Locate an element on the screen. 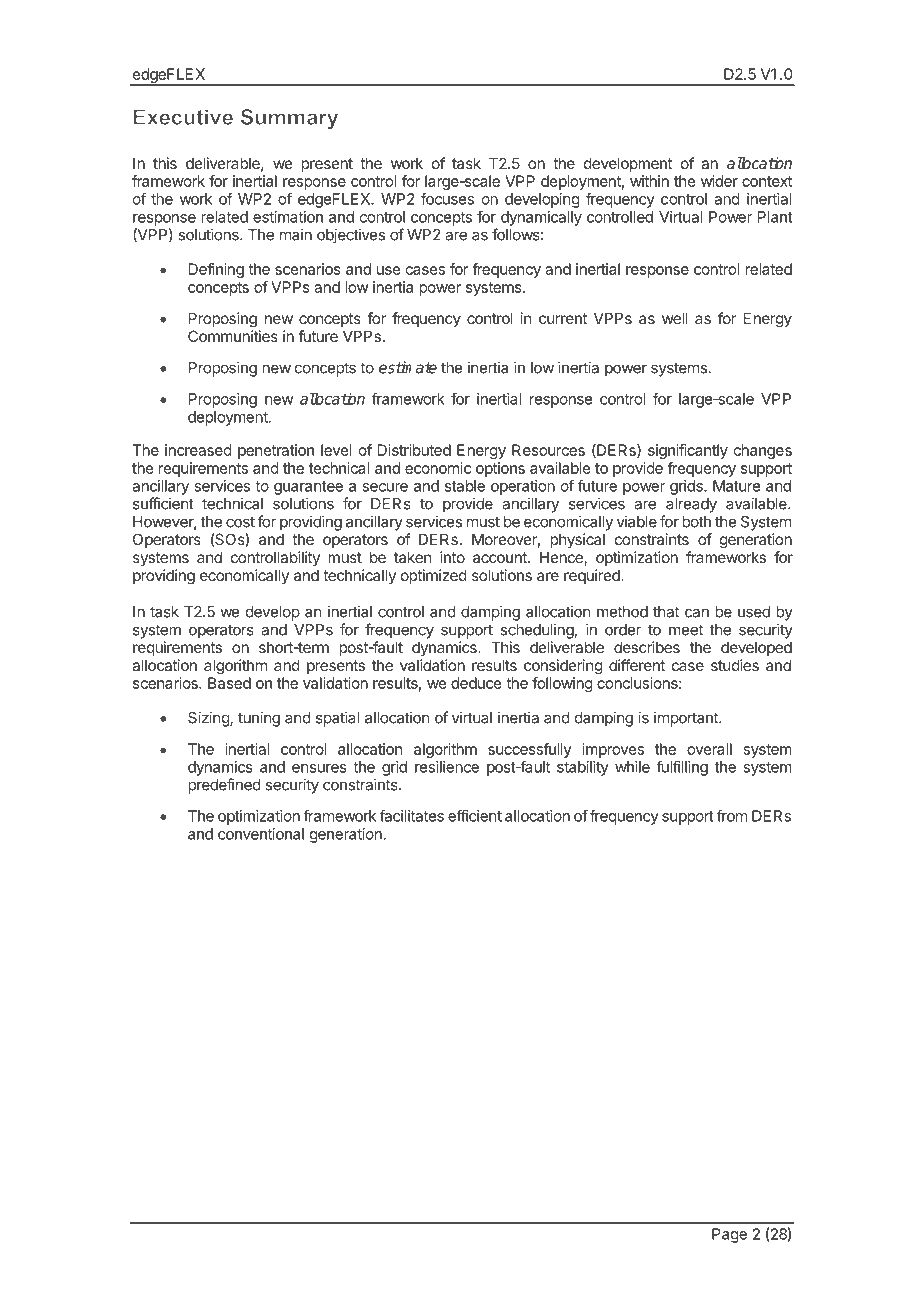 The width and height of the screenshot is (924, 1308). Based is located at coordinates (229, 683).
